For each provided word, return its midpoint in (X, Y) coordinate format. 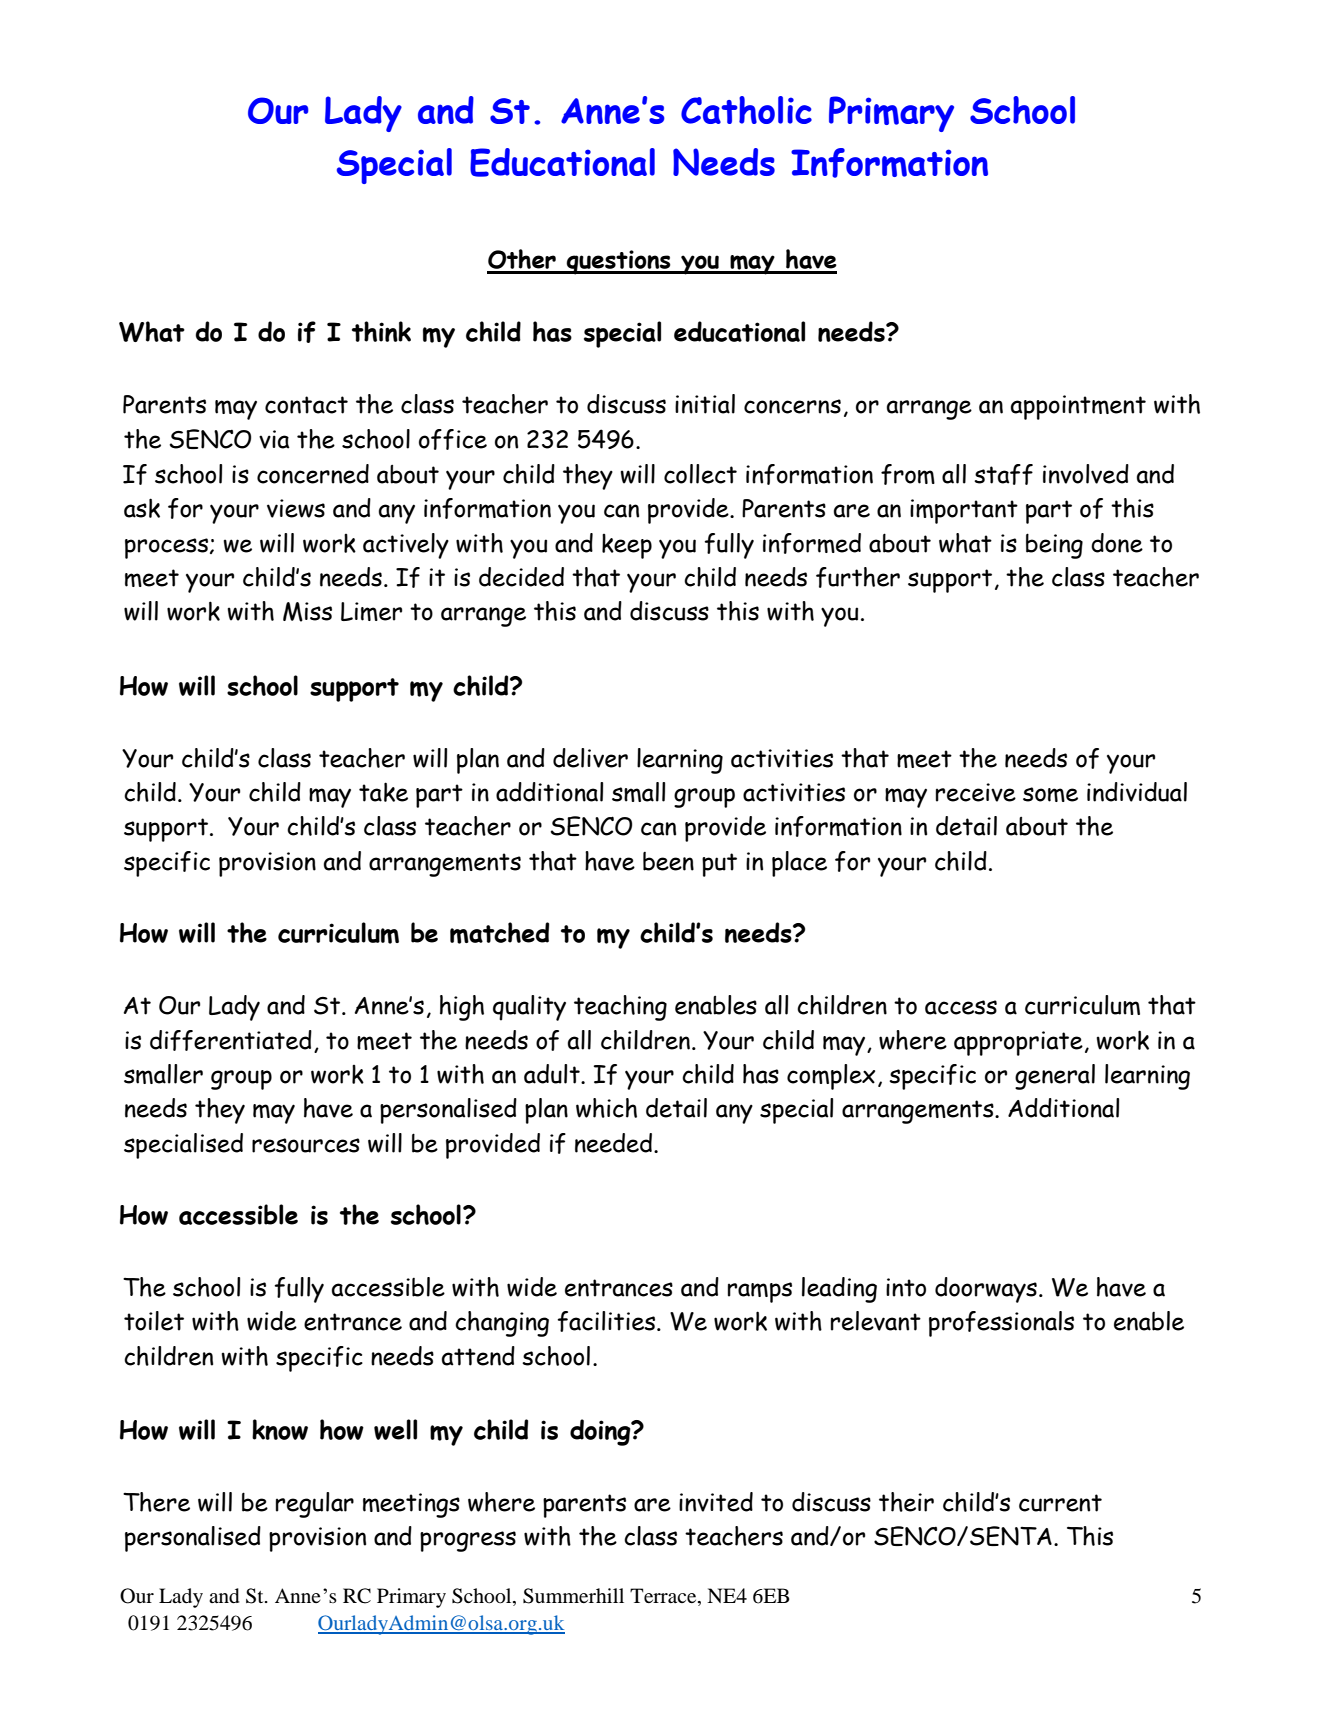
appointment (1078, 407)
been (668, 861)
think (381, 331)
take (383, 792)
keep (627, 546)
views (296, 508)
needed (615, 1143)
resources (306, 1145)
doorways (986, 1290)
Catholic (746, 110)
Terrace (664, 1597)
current (1060, 1503)
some (1050, 794)
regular (315, 1505)
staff (1003, 474)
